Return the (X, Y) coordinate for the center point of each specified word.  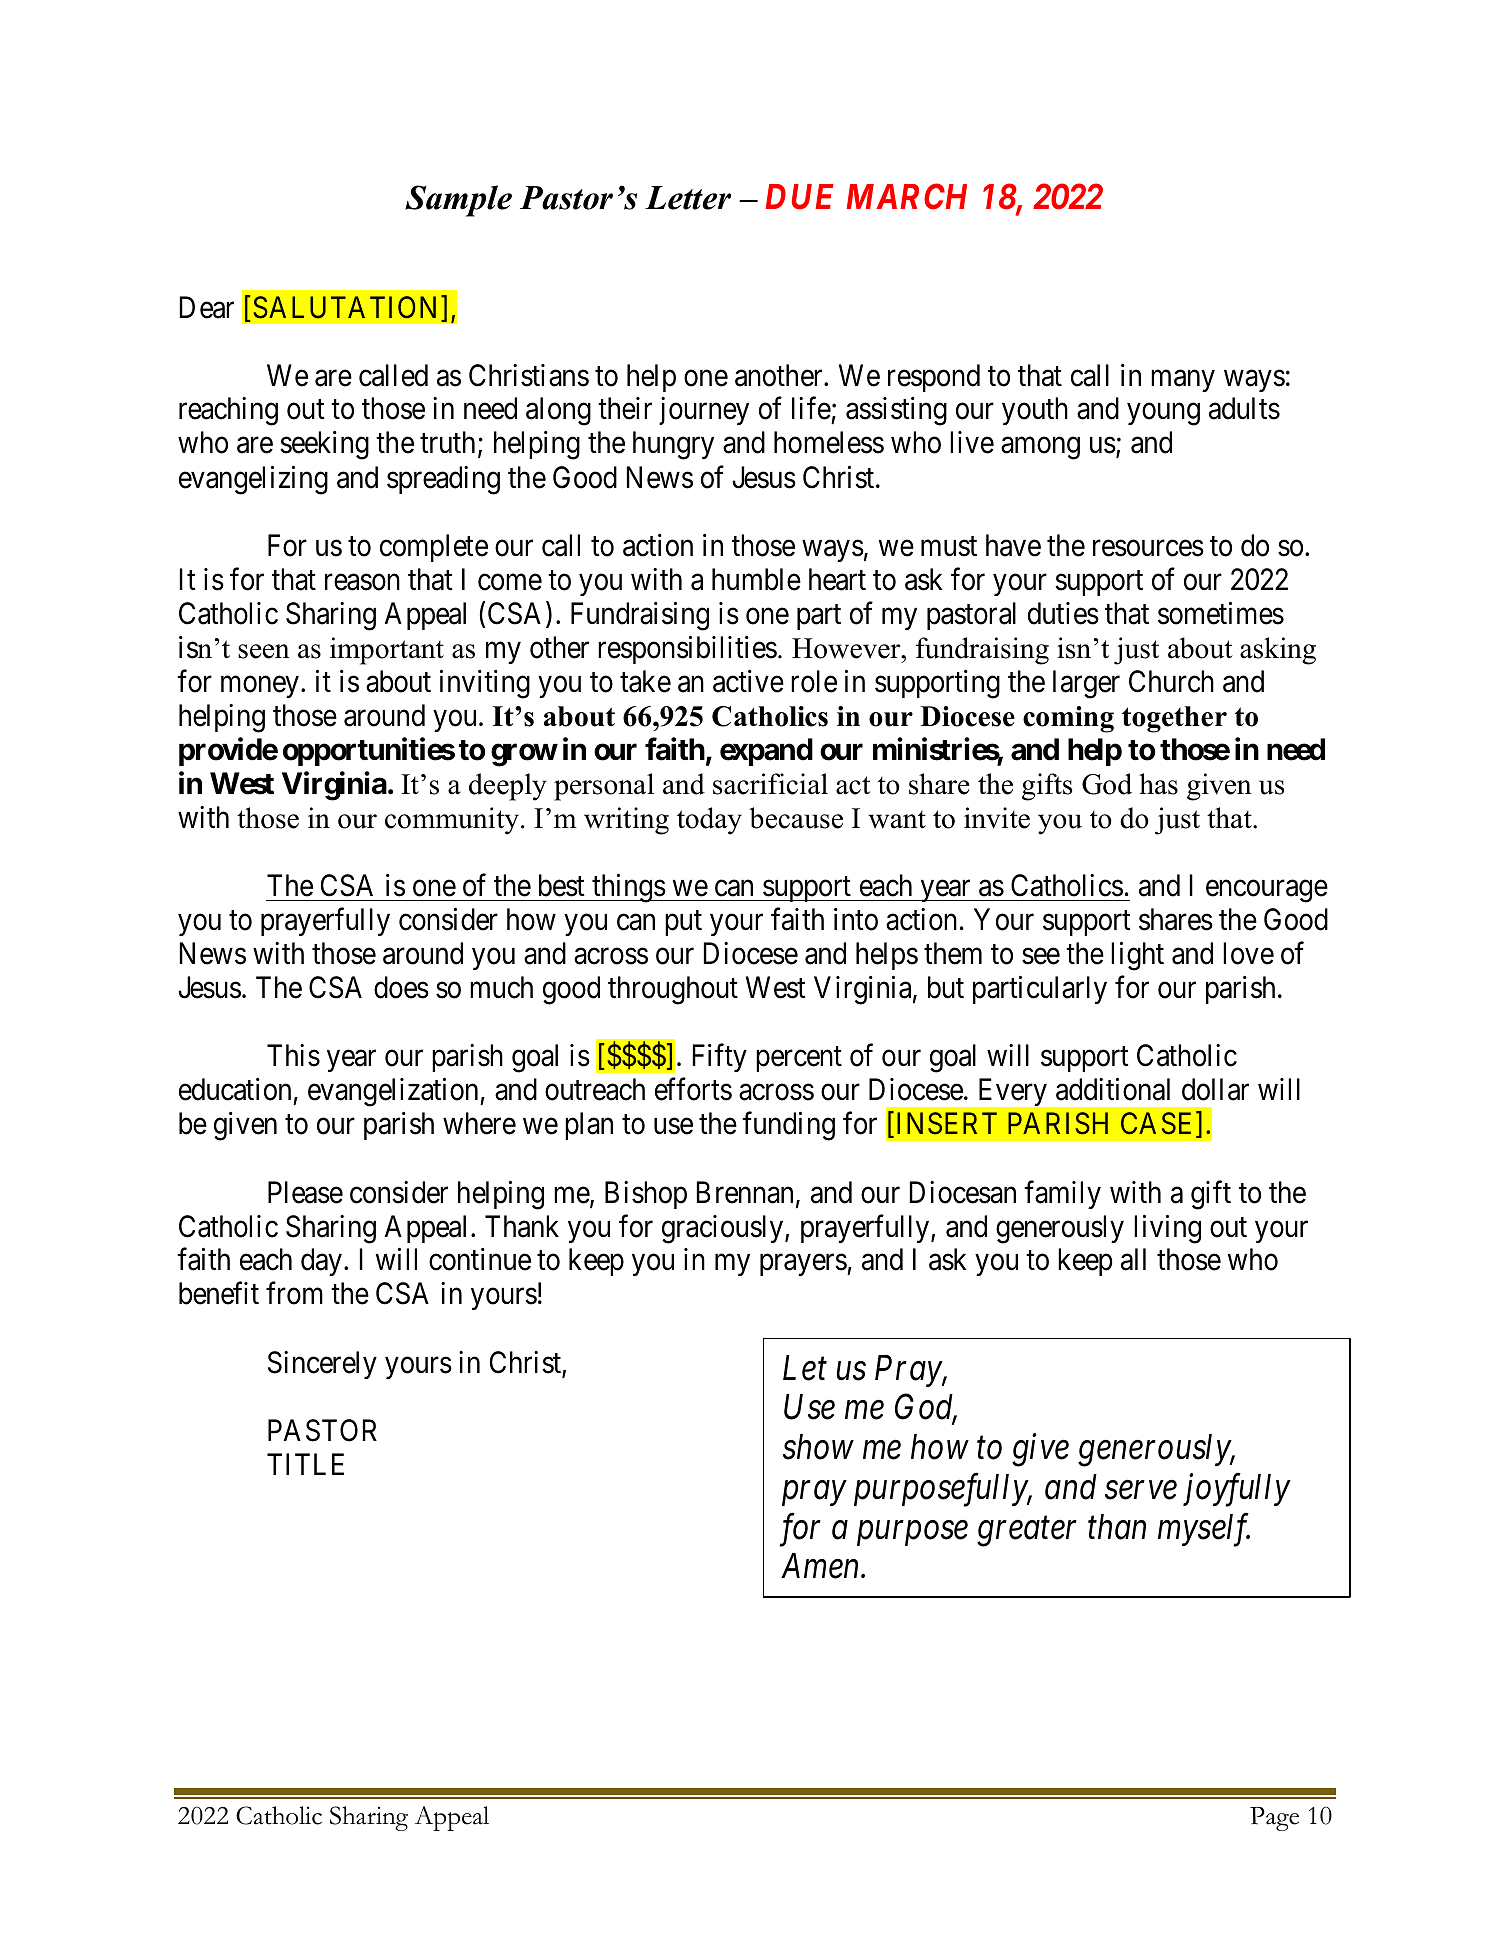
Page (1274, 1819)
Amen (821, 1566)
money (260, 687)
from (294, 1293)
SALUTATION (348, 308)
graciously (724, 1229)
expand (766, 752)
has (1158, 784)
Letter (688, 198)
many (1183, 381)
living (1167, 1229)
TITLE (305, 1464)
